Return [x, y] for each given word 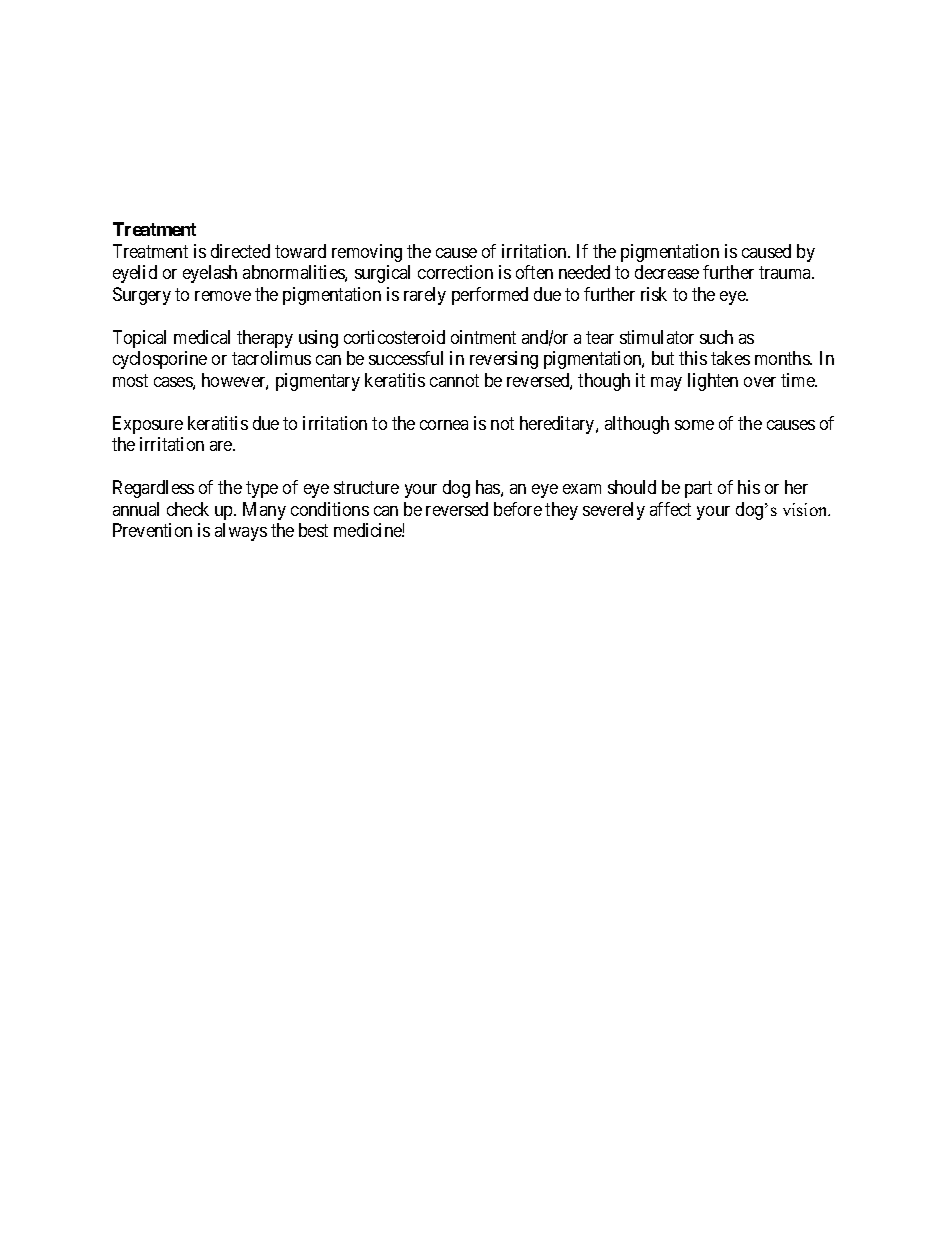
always [241, 532]
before [518, 509]
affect [670, 509]
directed [240, 251]
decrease [667, 272]
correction [455, 272]
